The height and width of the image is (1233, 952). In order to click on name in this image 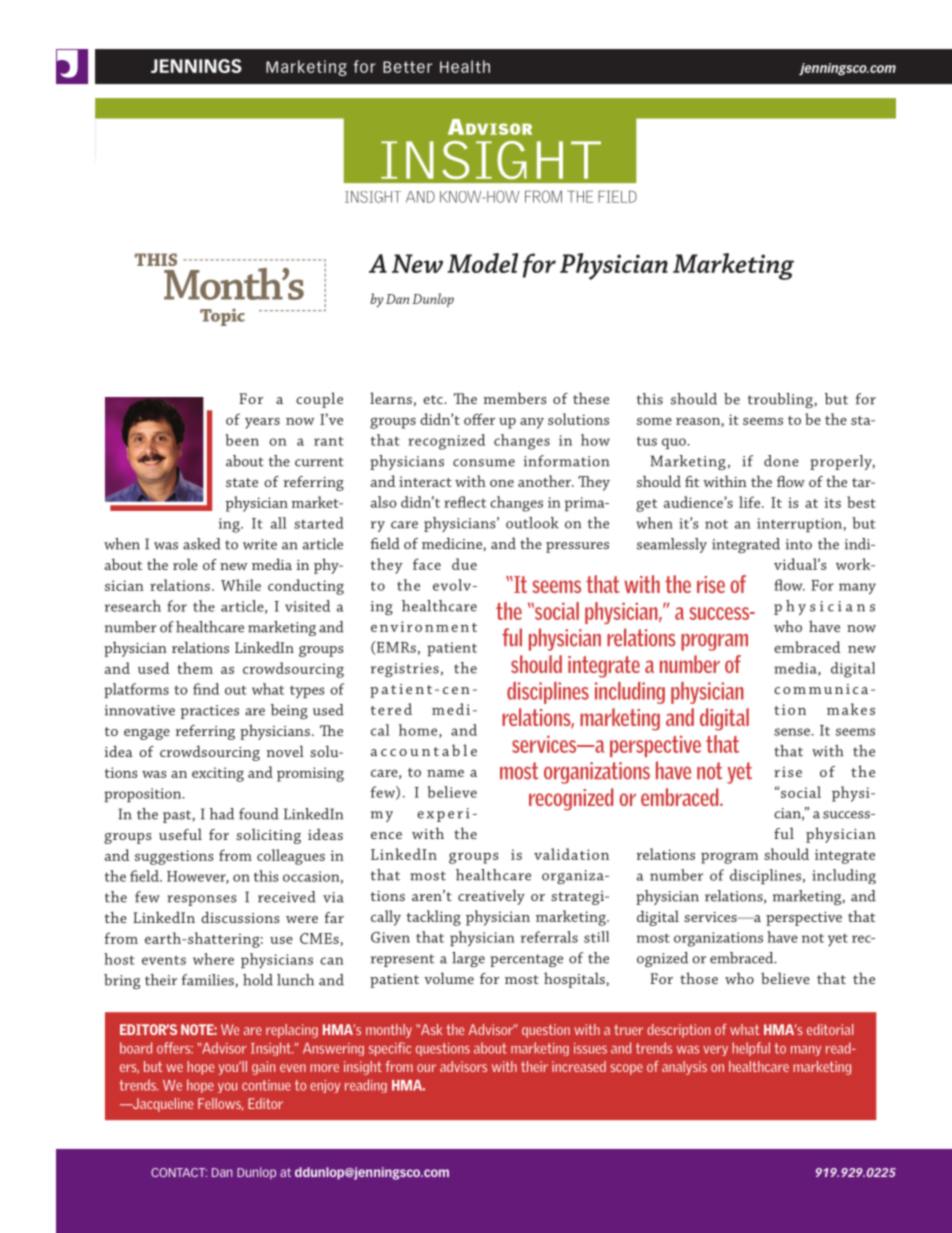, I will do `click(445, 773)`.
